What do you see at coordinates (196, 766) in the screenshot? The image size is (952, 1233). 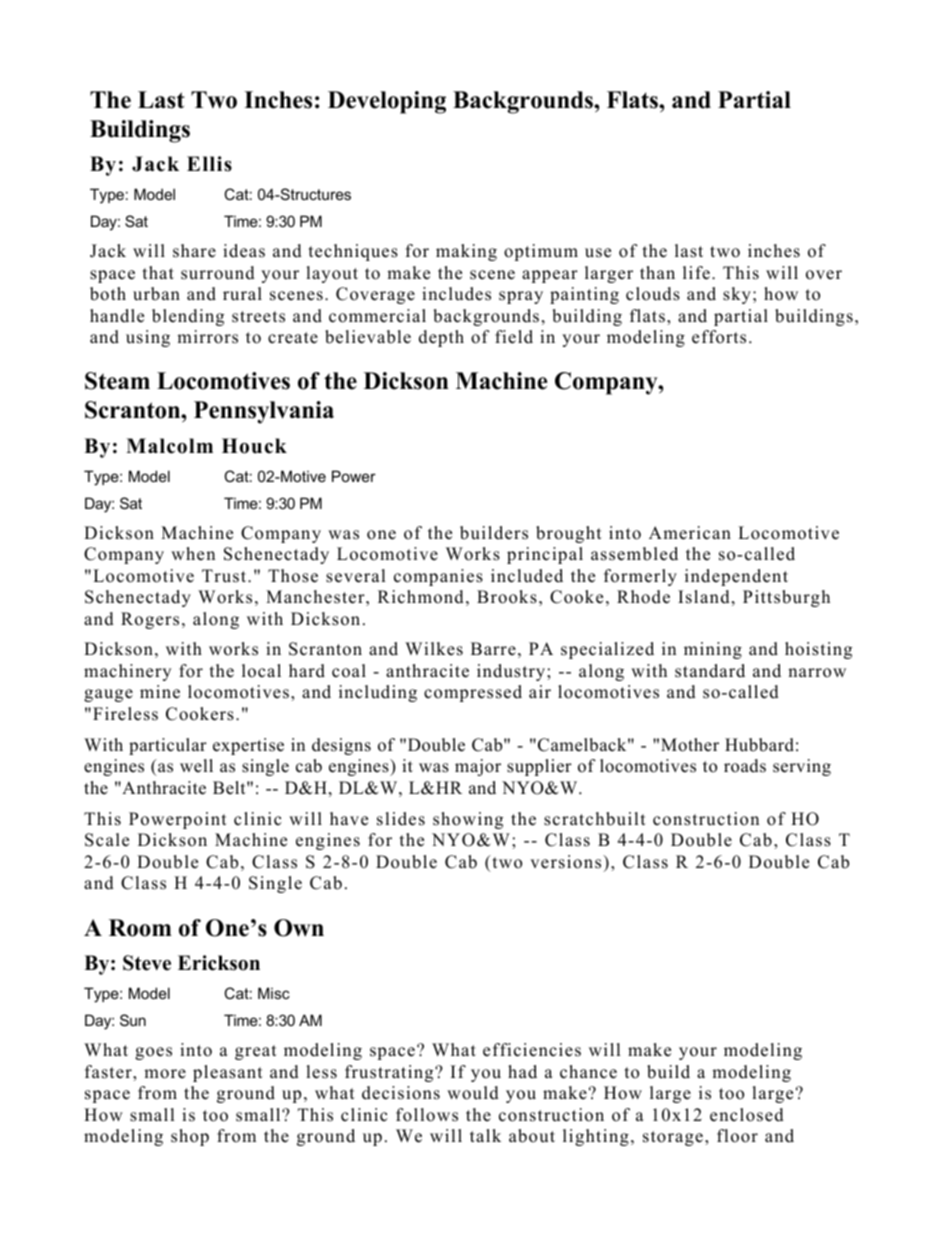 I see `well` at bounding box center [196, 766].
